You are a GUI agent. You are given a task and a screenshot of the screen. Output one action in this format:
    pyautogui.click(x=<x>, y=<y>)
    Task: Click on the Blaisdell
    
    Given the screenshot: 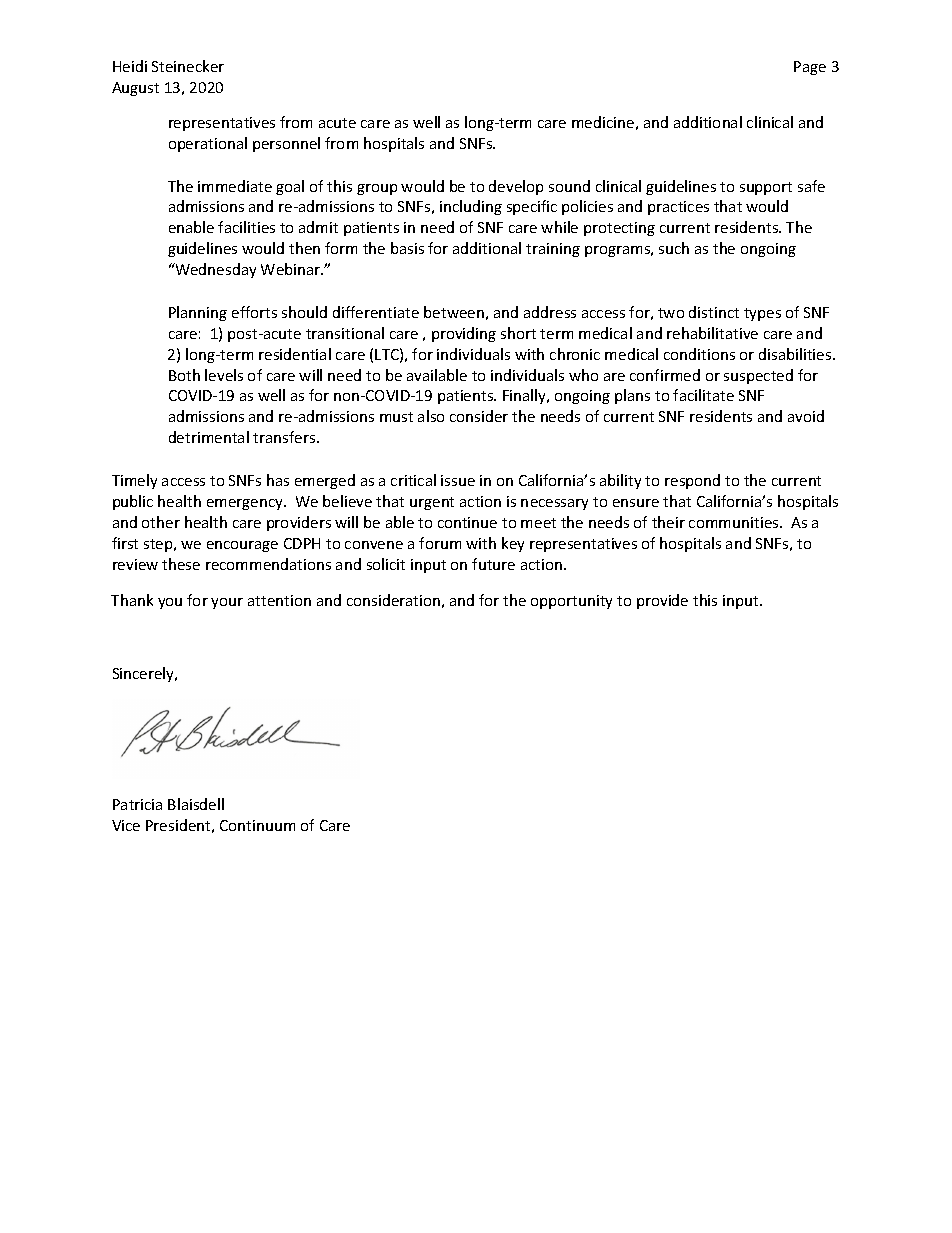 What is the action you would take?
    pyautogui.click(x=196, y=804)
